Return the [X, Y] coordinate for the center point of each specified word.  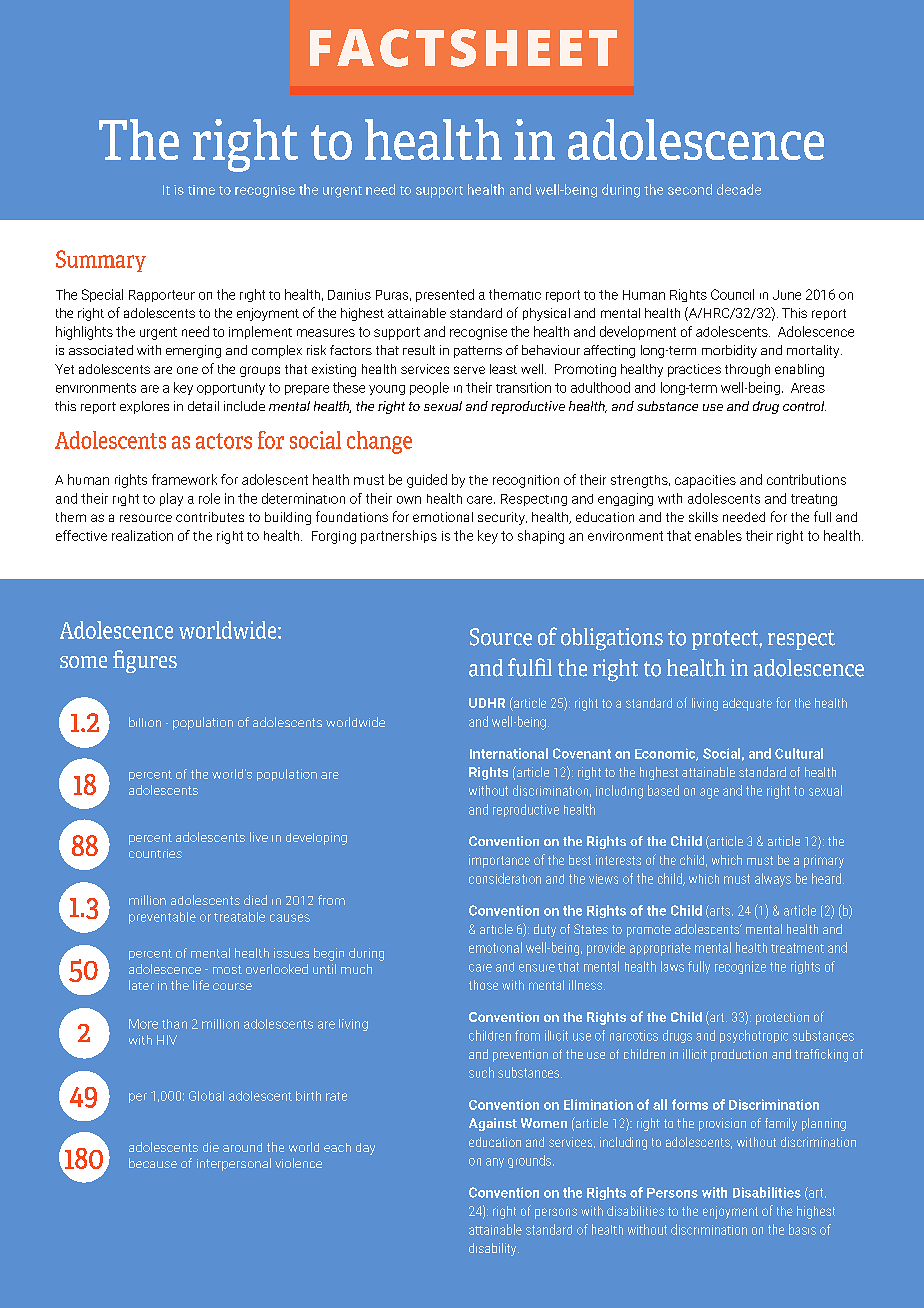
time [201, 190]
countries [155, 853]
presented [445, 295]
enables [718, 535]
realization [142, 535]
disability [494, 1249]
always [773, 880]
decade [739, 189]
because [153, 1163]
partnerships [399, 537]
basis [802, 1229]
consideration [505, 878]
